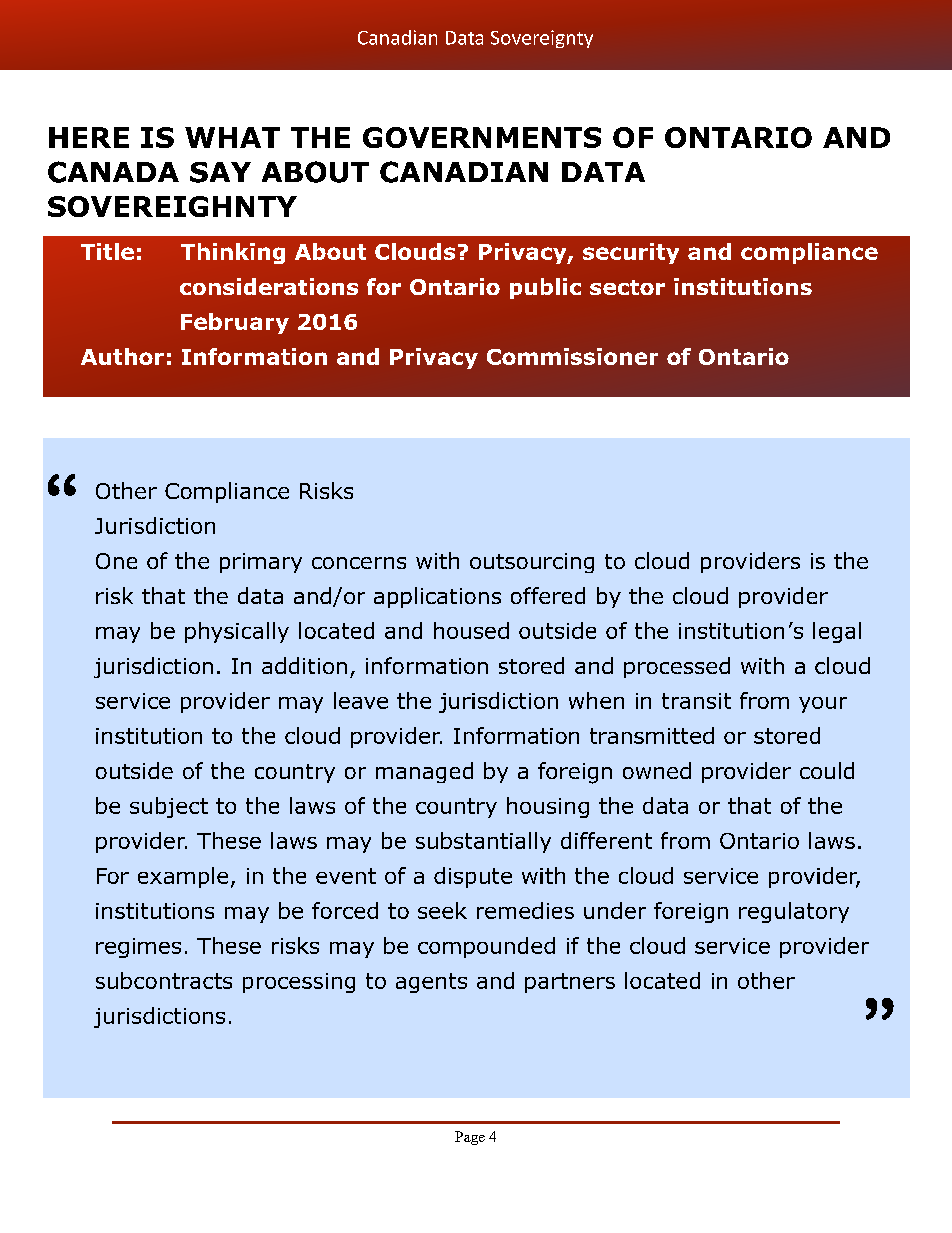 This screenshot has width=952, height=1233. What do you see at coordinates (470, 1138) in the screenshot?
I see `Page` at bounding box center [470, 1138].
